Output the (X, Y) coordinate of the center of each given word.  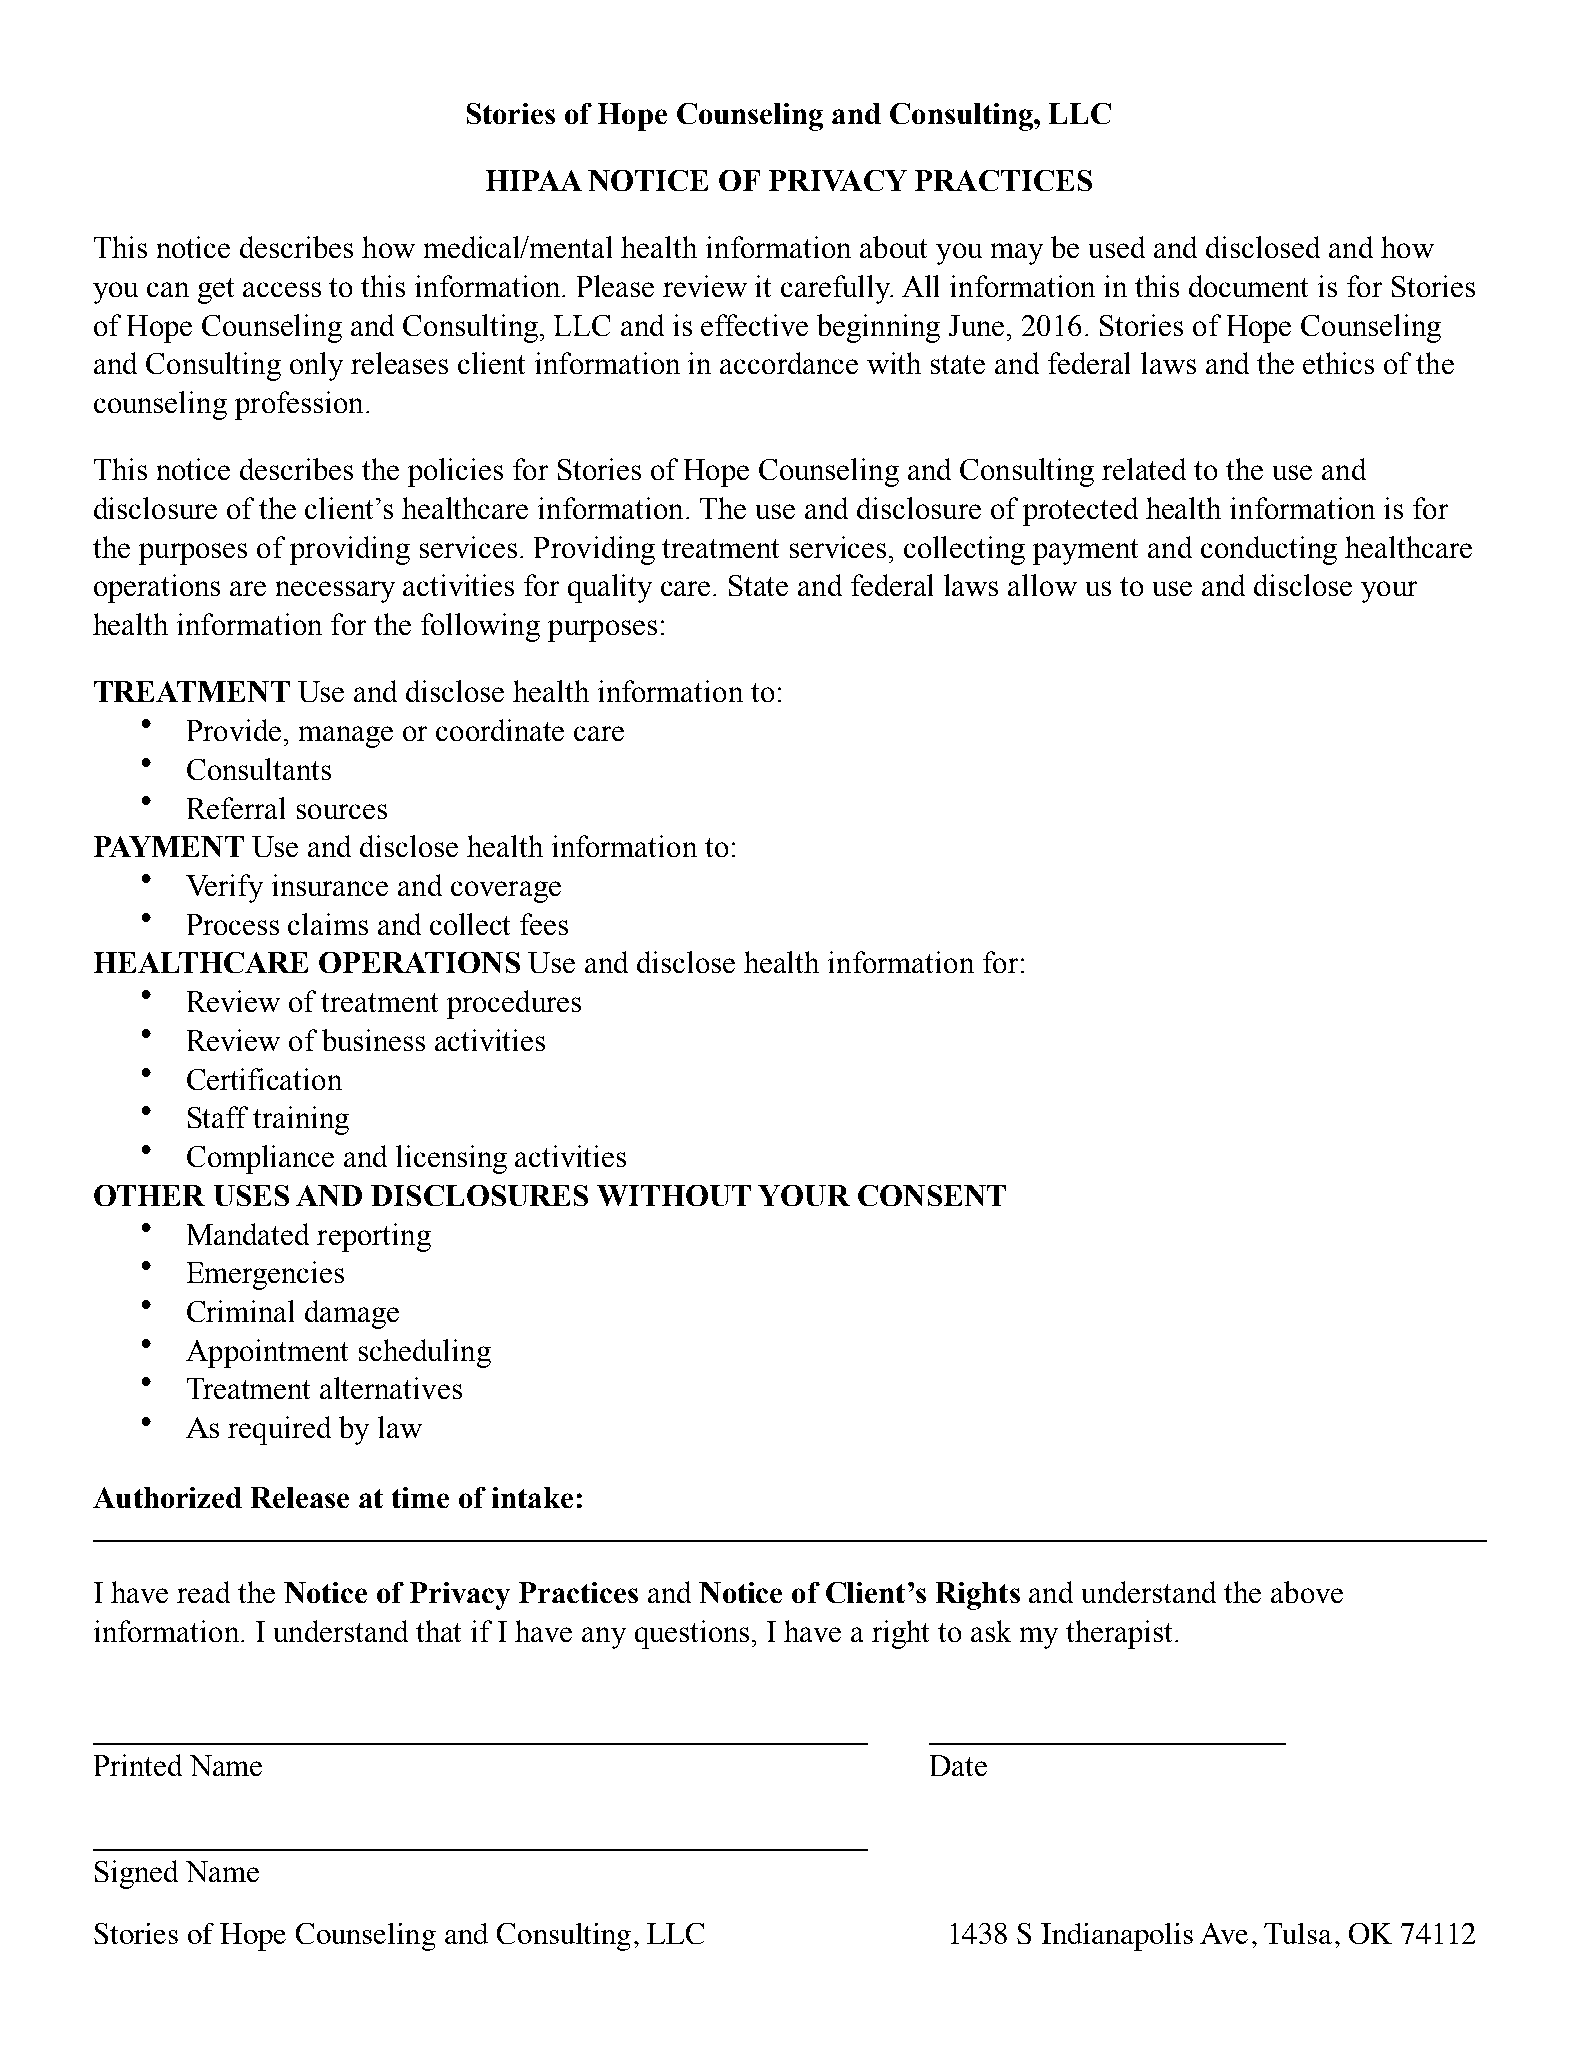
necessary (335, 592)
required (279, 1430)
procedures (514, 1004)
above (1307, 1592)
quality (610, 588)
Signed (136, 1874)
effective (754, 325)
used (1117, 247)
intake (532, 1497)
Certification (264, 1079)
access (282, 289)
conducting (1269, 550)
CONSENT (932, 1195)
